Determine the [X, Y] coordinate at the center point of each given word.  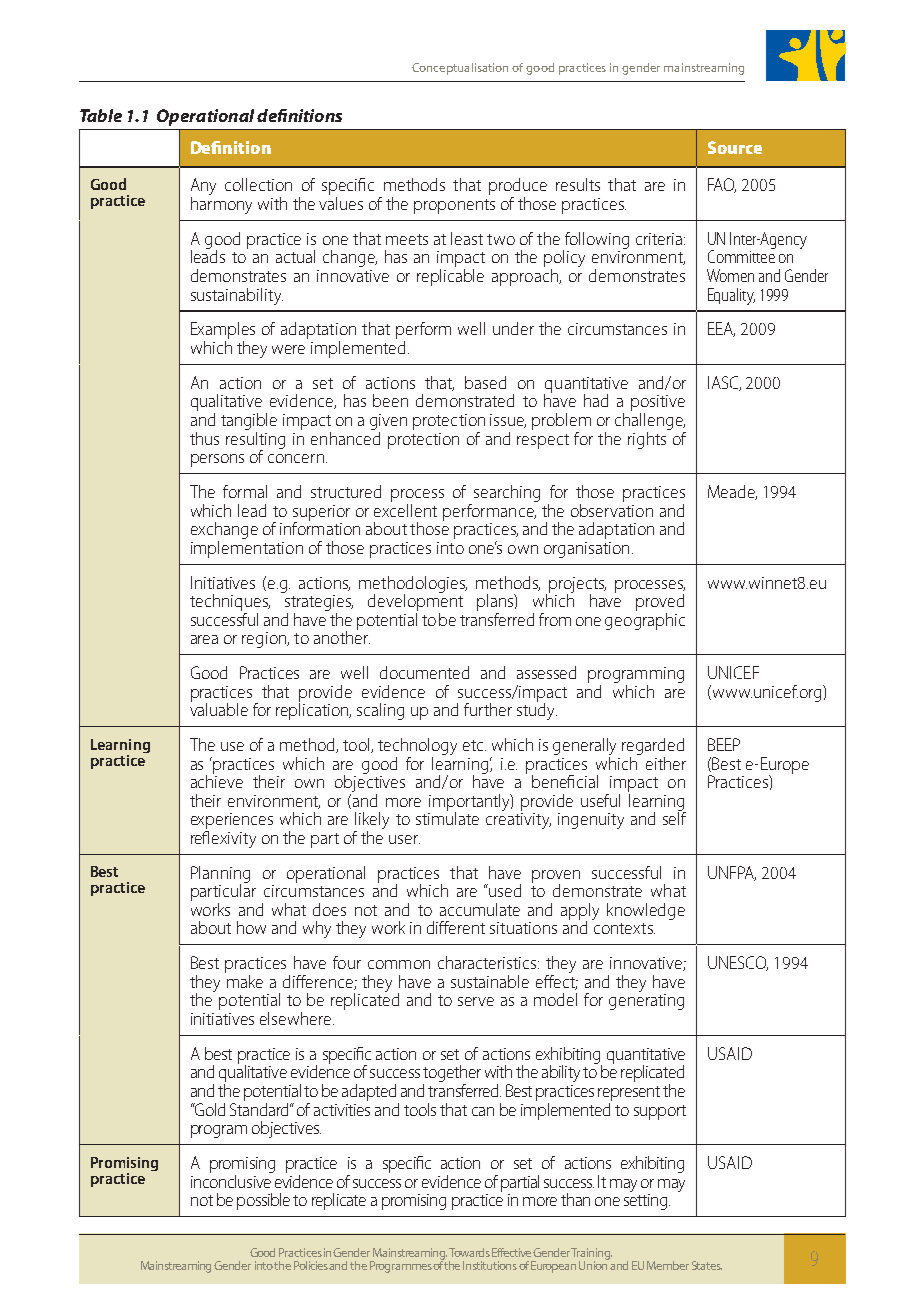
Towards [469, 1252]
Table [101, 115]
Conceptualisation [460, 69]
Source [735, 147]
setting [647, 1200]
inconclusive [232, 1180]
